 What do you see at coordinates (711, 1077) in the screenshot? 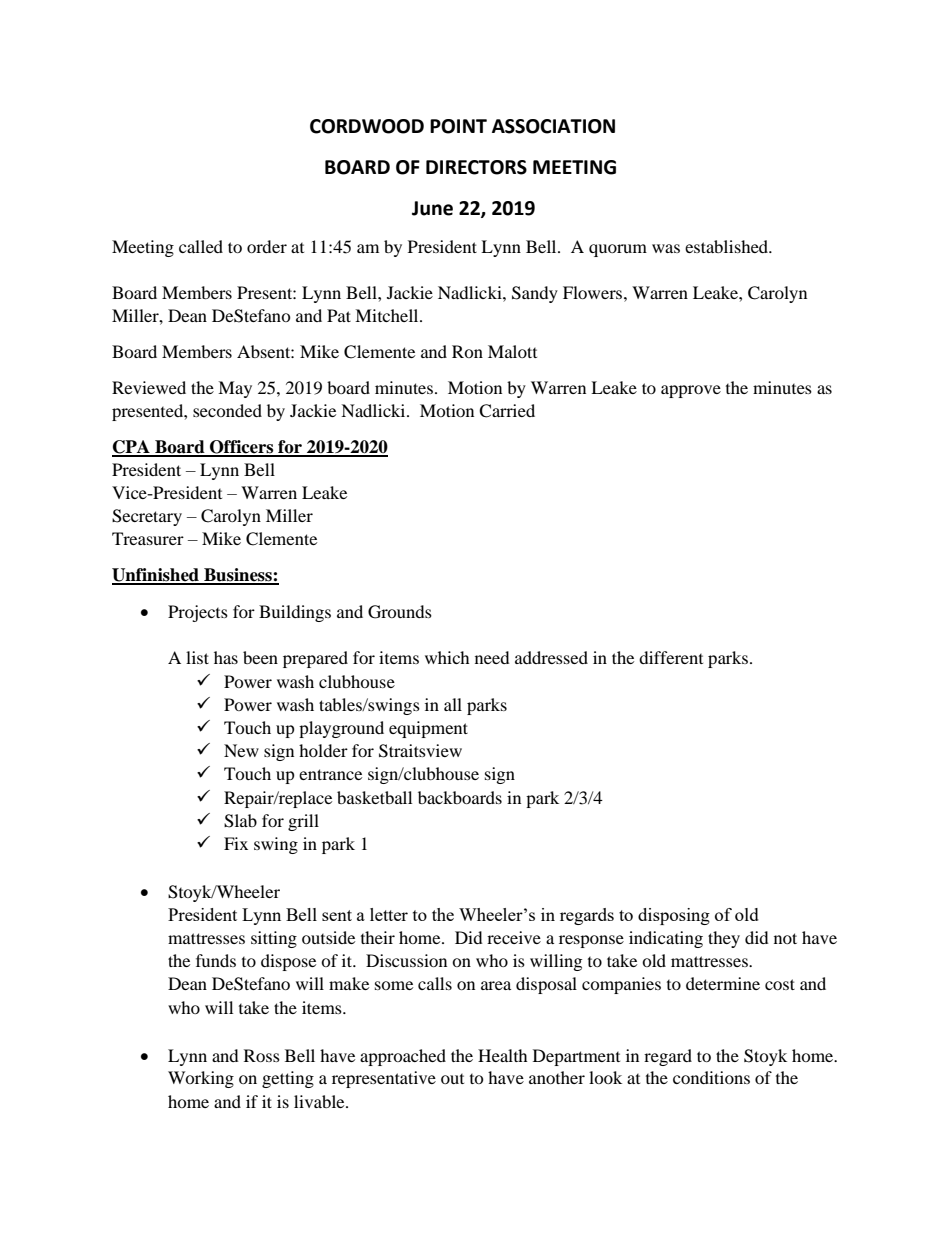
I see `conditions` at bounding box center [711, 1077].
